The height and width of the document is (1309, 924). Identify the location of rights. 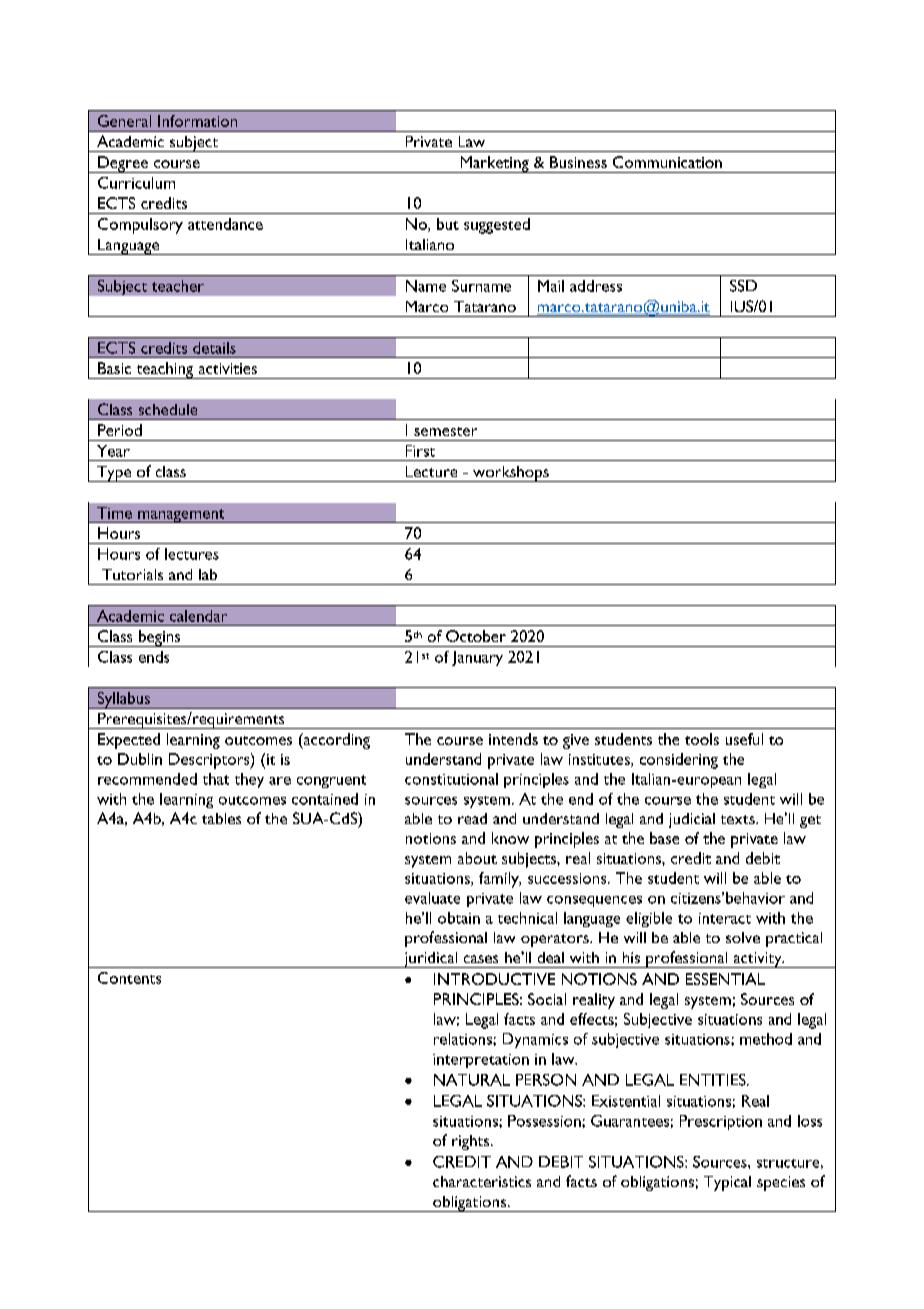
(472, 1142).
